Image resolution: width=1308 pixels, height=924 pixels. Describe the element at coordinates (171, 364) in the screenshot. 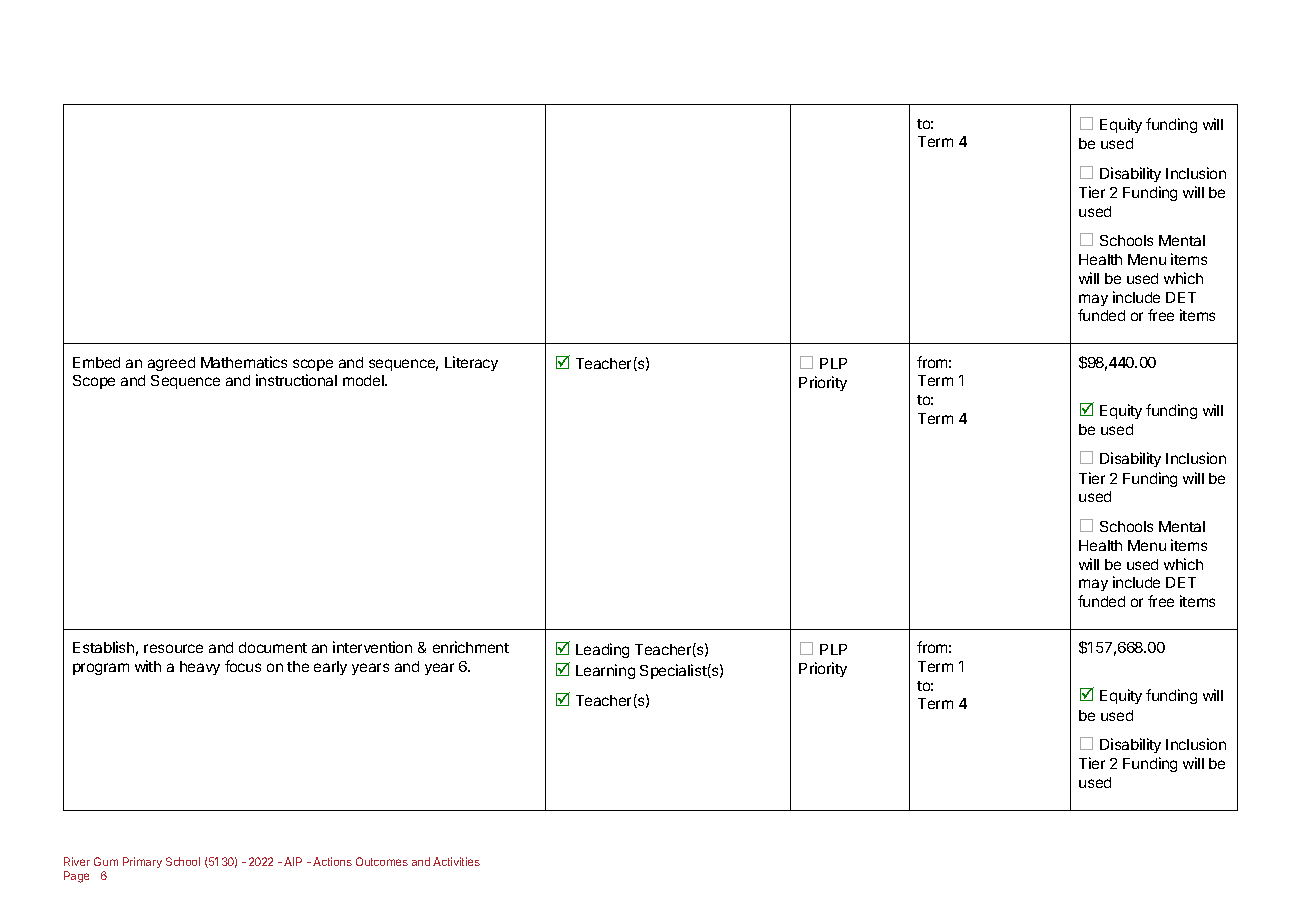

I see `agreed` at that location.
